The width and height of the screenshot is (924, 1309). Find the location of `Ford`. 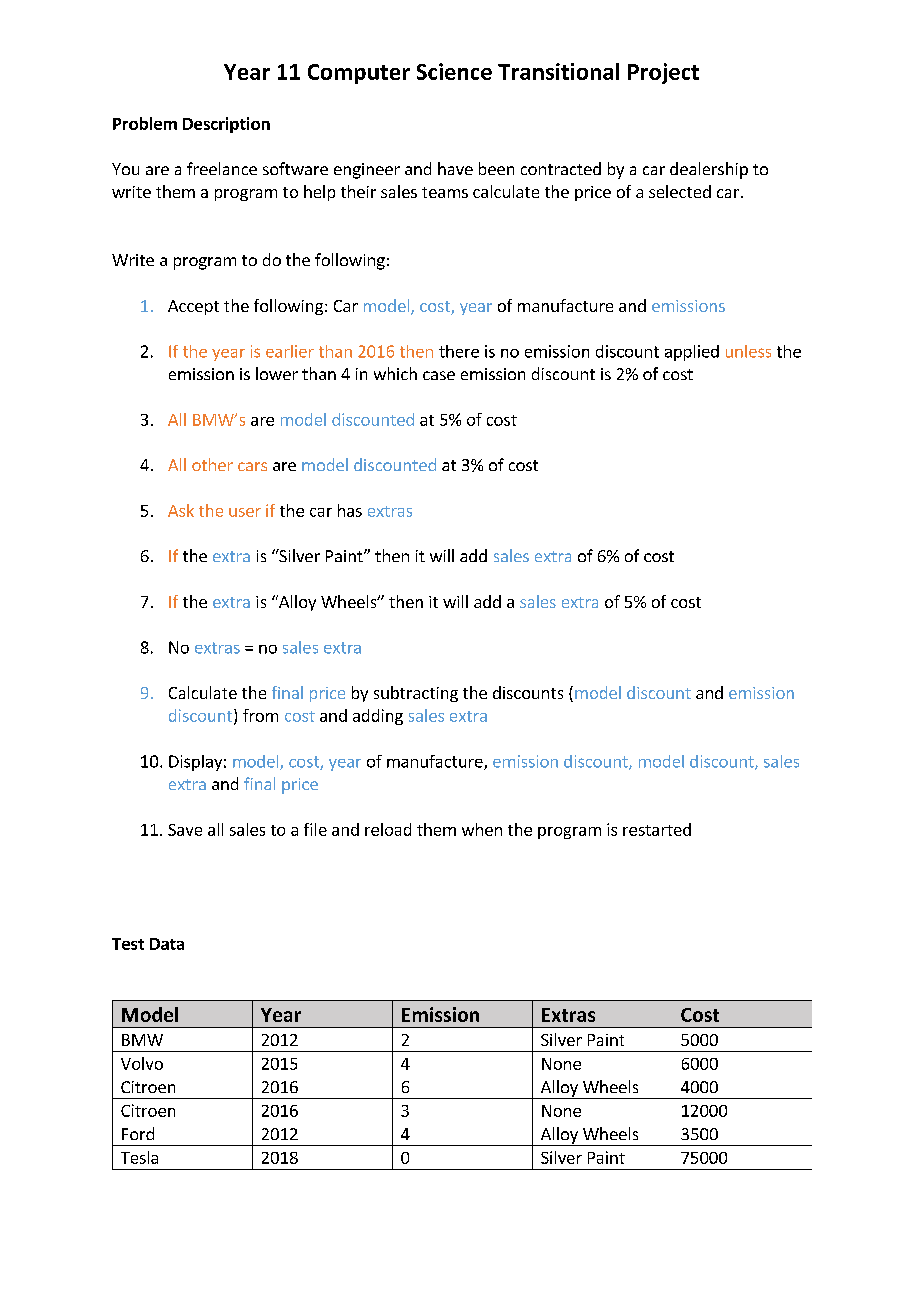

Ford is located at coordinates (138, 1133).
